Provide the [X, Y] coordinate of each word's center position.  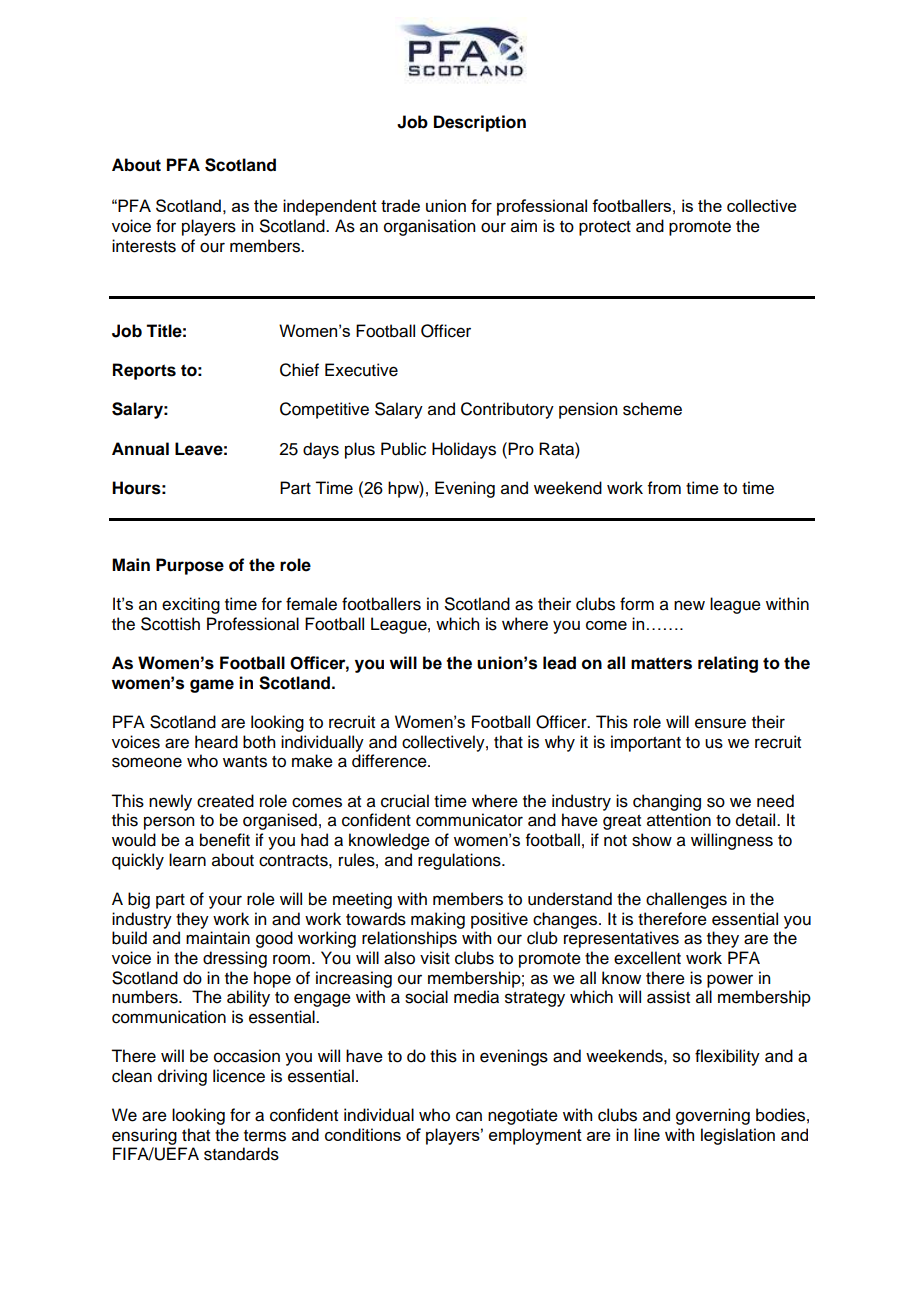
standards [241, 1154]
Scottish [170, 624]
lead [559, 663]
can [469, 1116]
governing [713, 1116]
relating [728, 664]
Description [480, 123]
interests [144, 246]
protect [605, 228]
